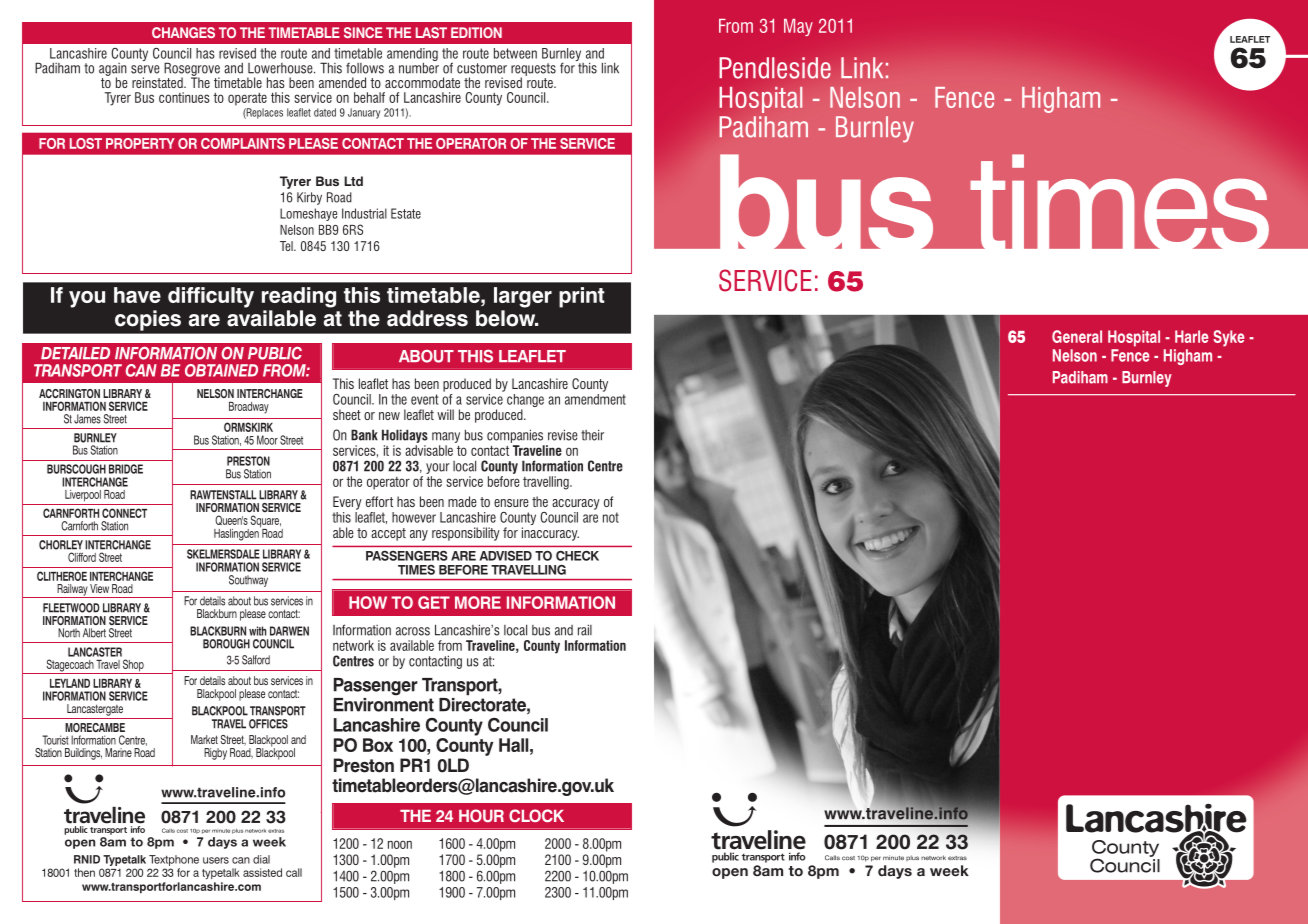 The height and width of the document is (924, 1308). I want to click on CHECK, so click(577, 556).
